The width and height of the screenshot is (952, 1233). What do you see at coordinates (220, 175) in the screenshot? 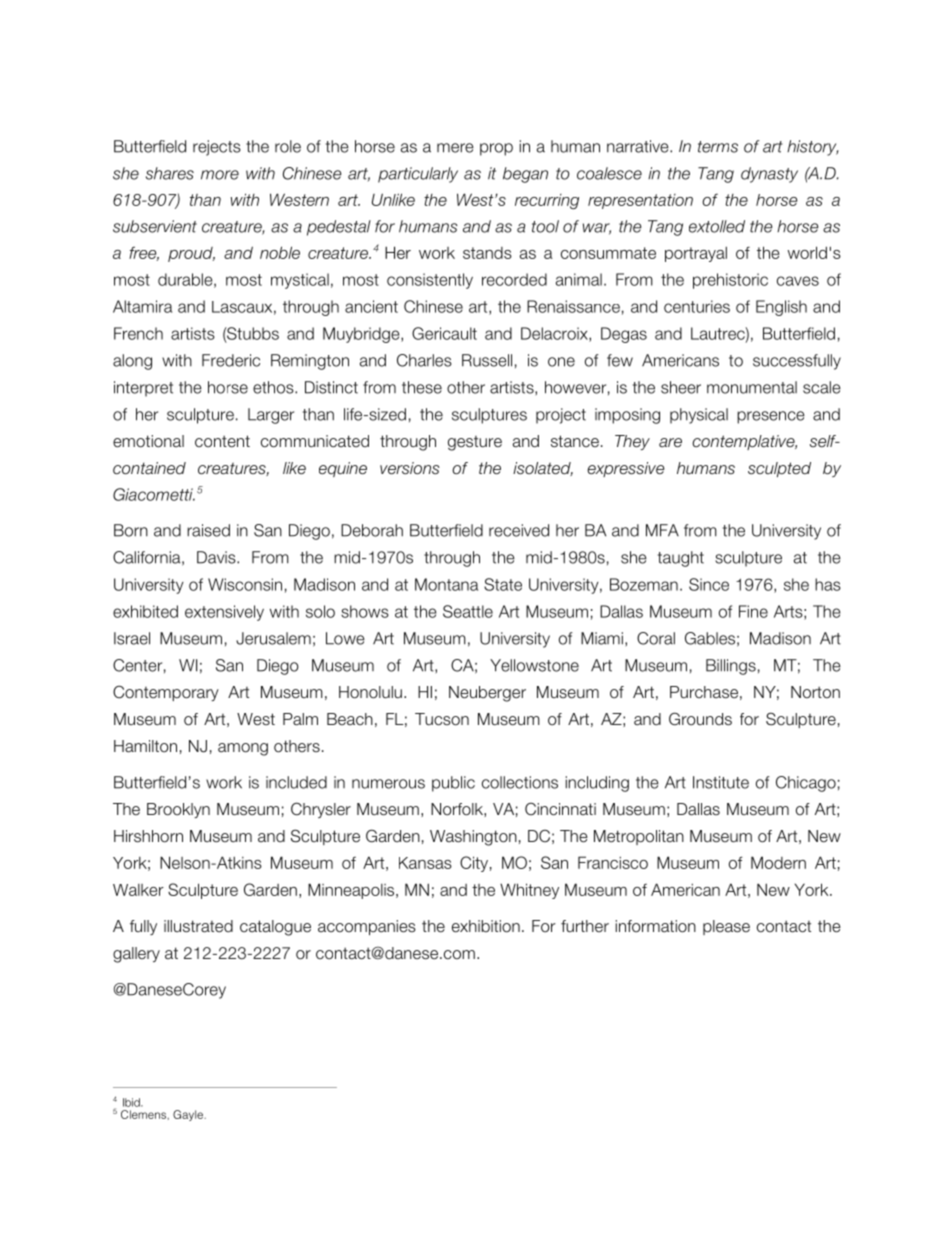
I see `more` at bounding box center [220, 175].
